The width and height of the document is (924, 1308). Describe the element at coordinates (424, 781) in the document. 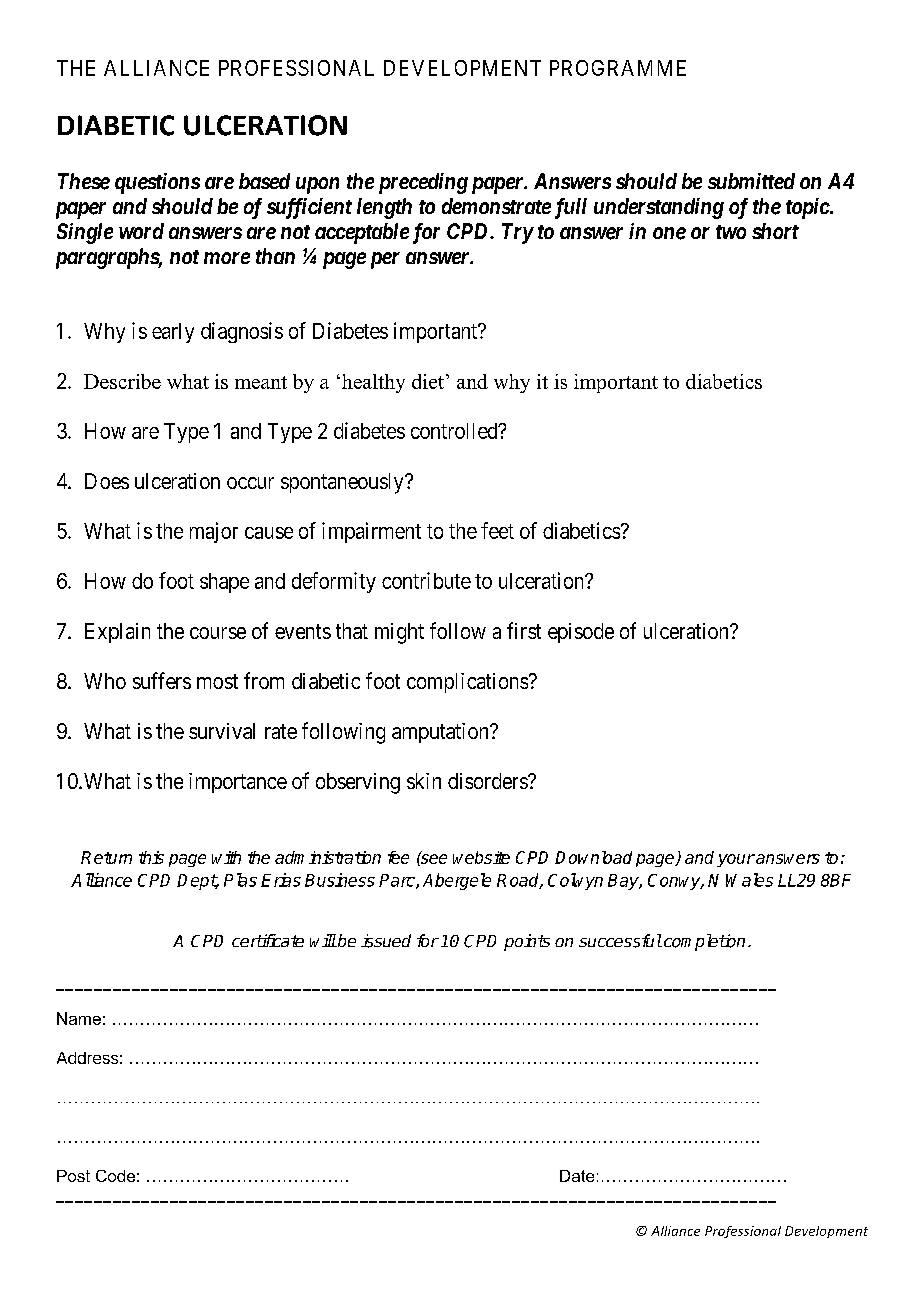

I see `skin` at that location.
